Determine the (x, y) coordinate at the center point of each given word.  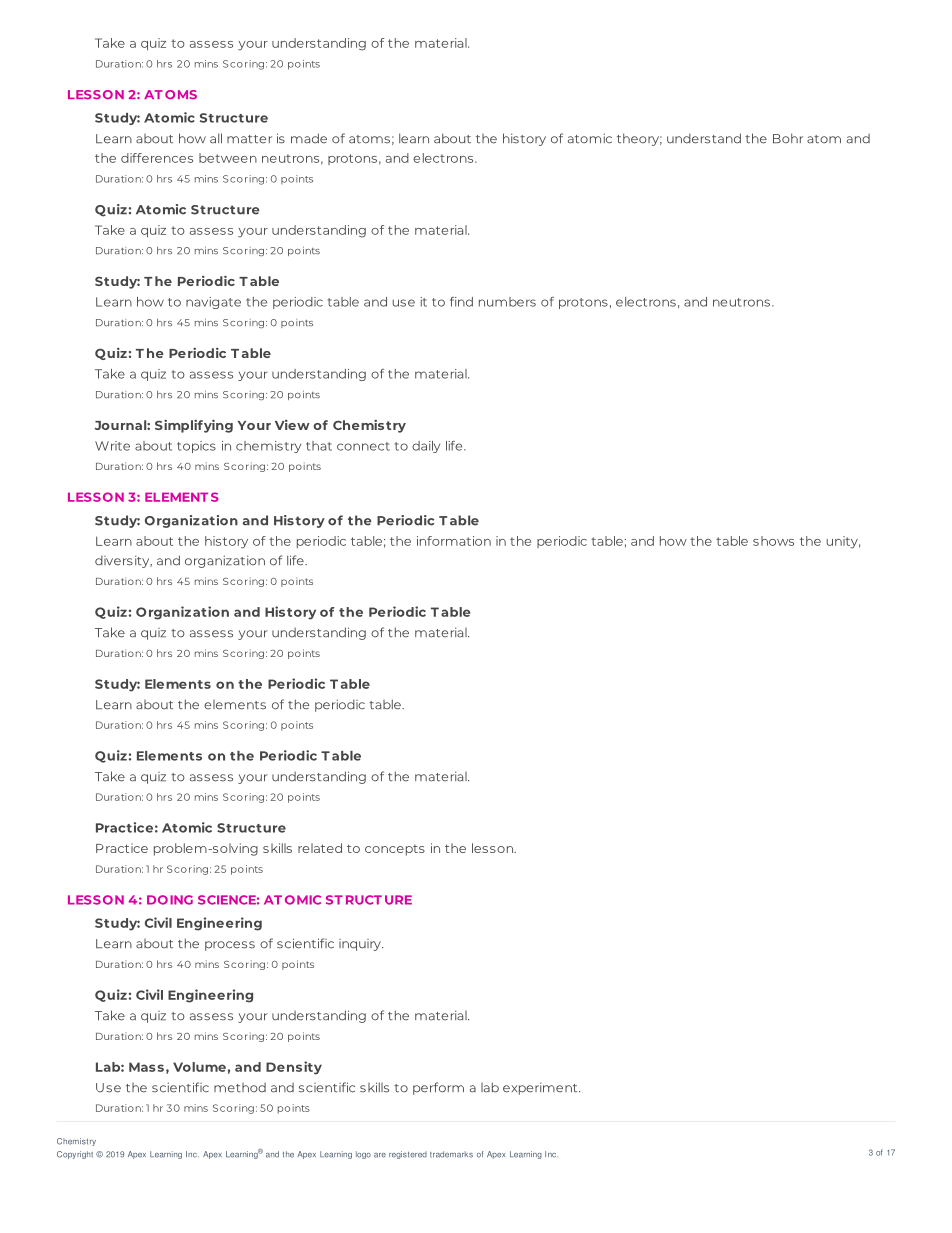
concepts (395, 850)
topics (196, 447)
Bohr (788, 138)
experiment (541, 1088)
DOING (170, 900)
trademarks (451, 1154)
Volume (199, 1067)
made (309, 138)
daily (426, 447)
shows (773, 541)
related (320, 848)
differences (157, 158)
